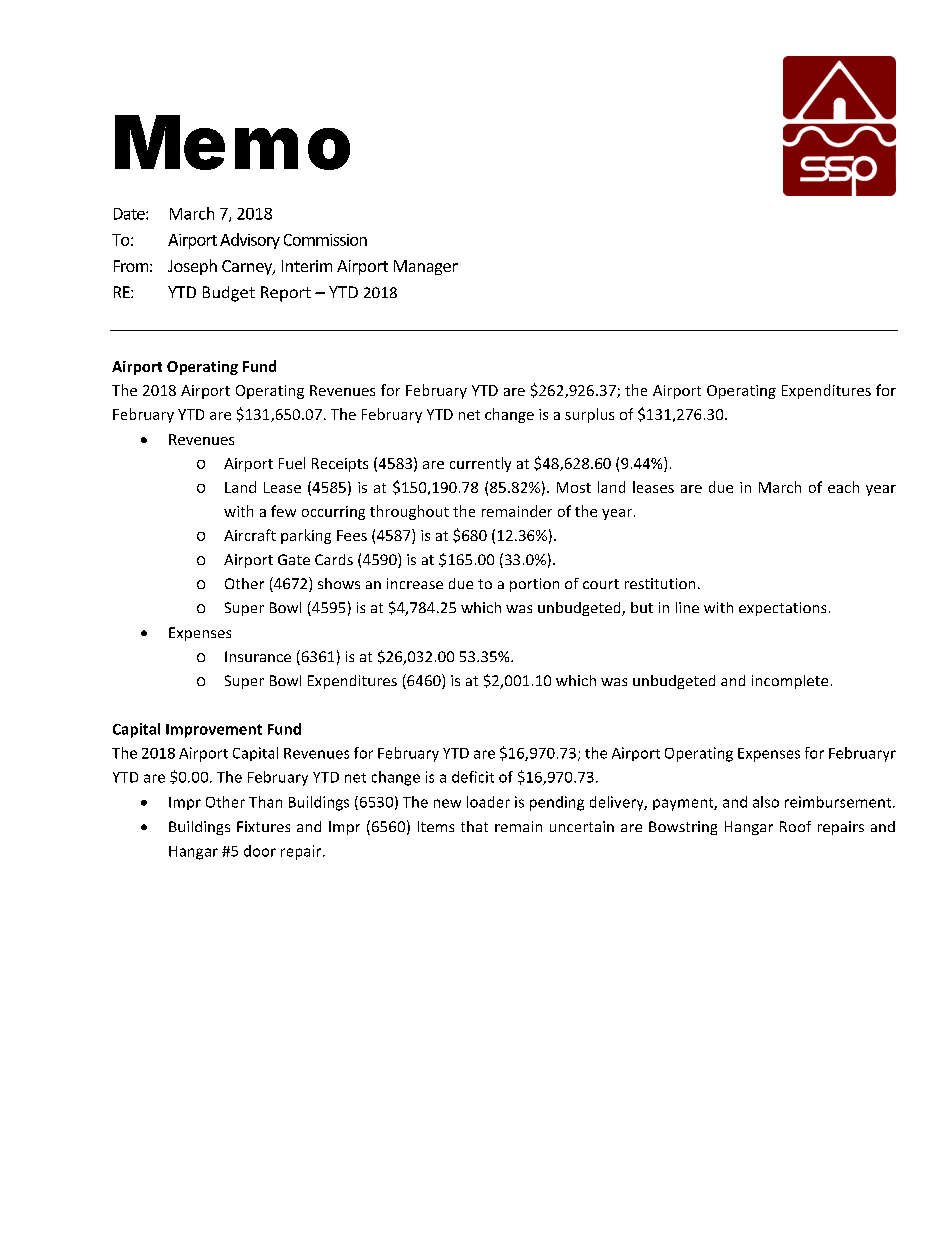 The width and height of the screenshot is (952, 1233). What do you see at coordinates (426, 267) in the screenshot?
I see `Manager` at bounding box center [426, 267].
